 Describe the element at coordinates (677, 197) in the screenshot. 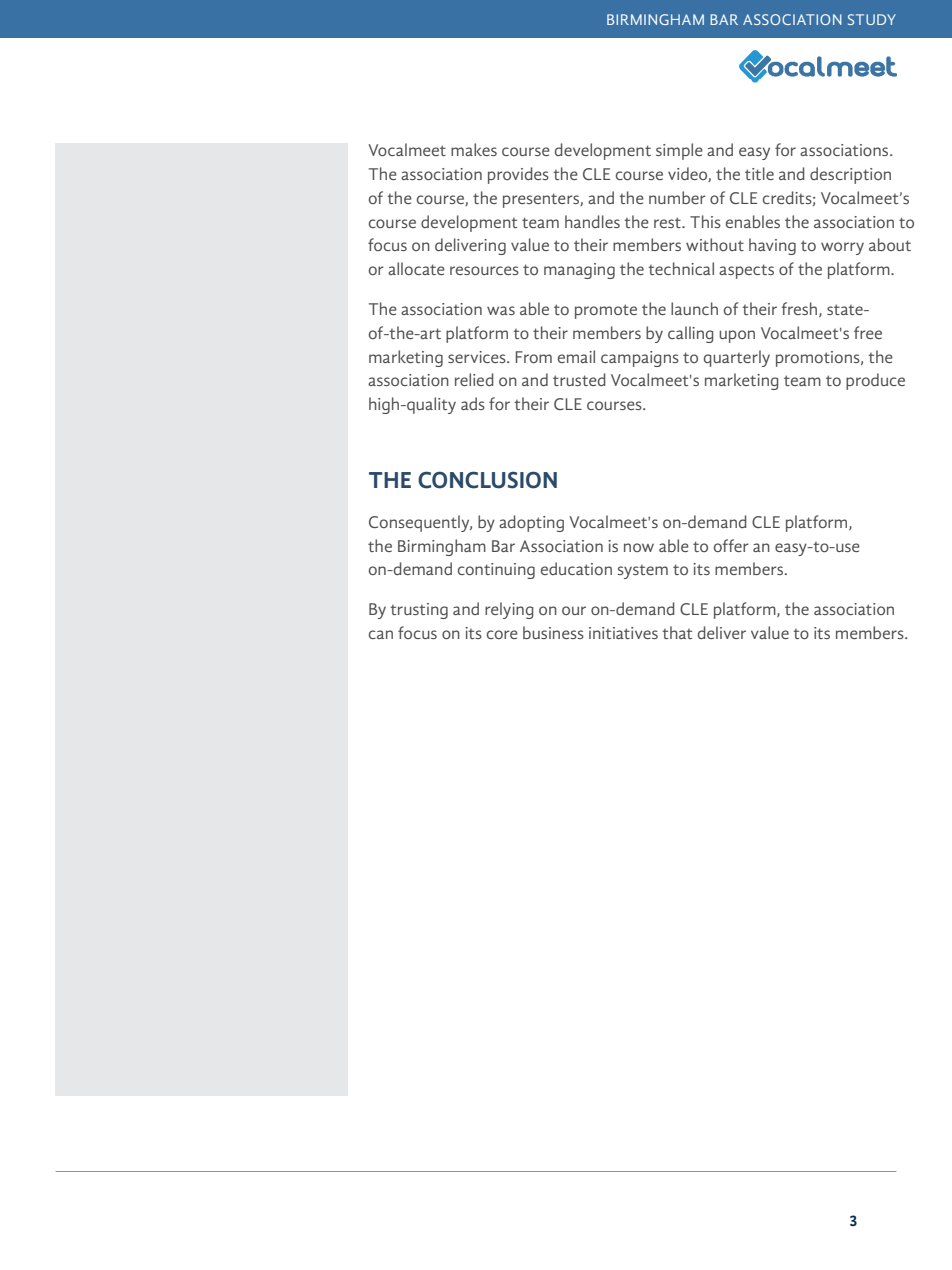

I see `number` at that location.
